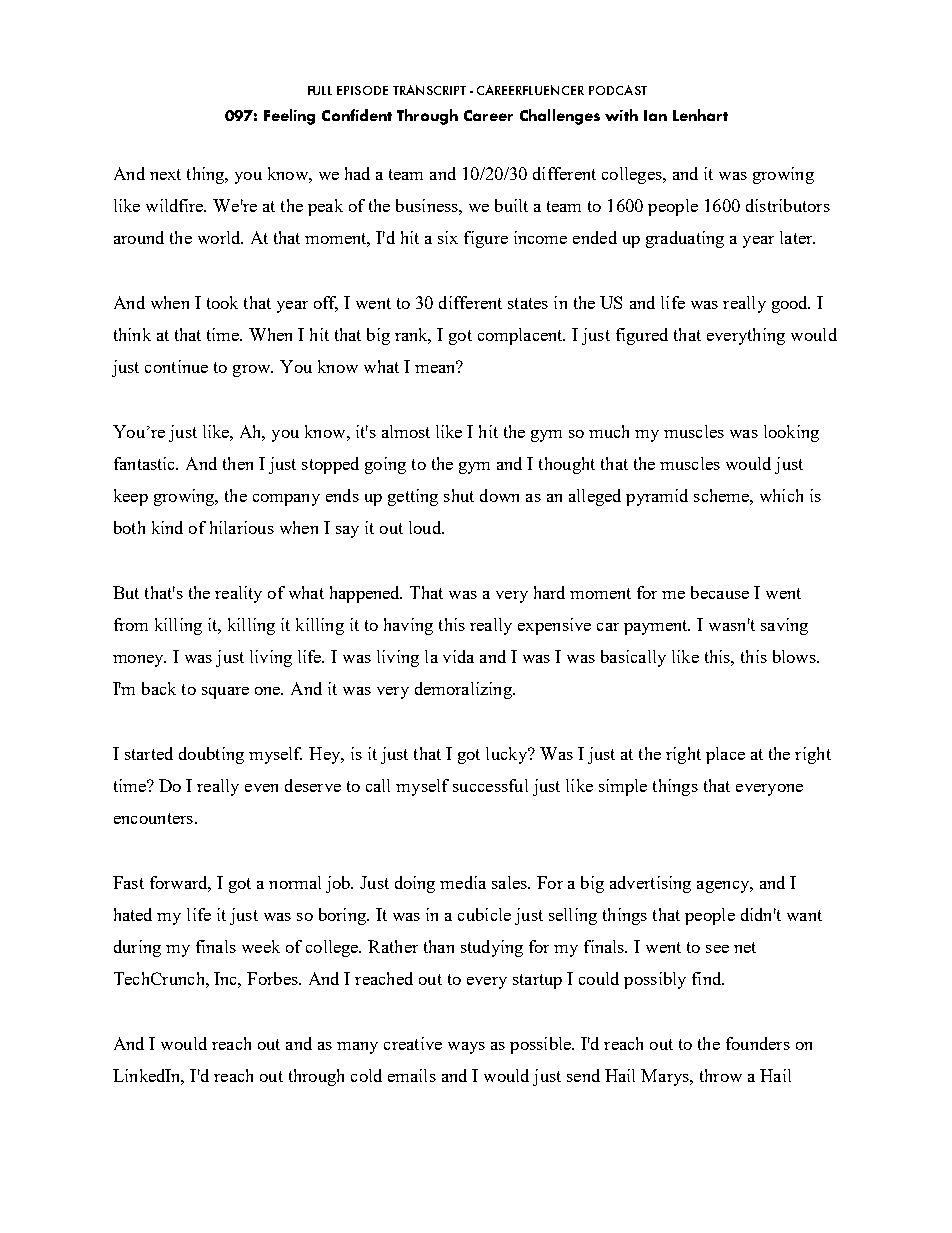 The height and width of the page is (1233, 952). Describe the element at coordinates (211, 755) in the page. I see `doubting` at that location.
